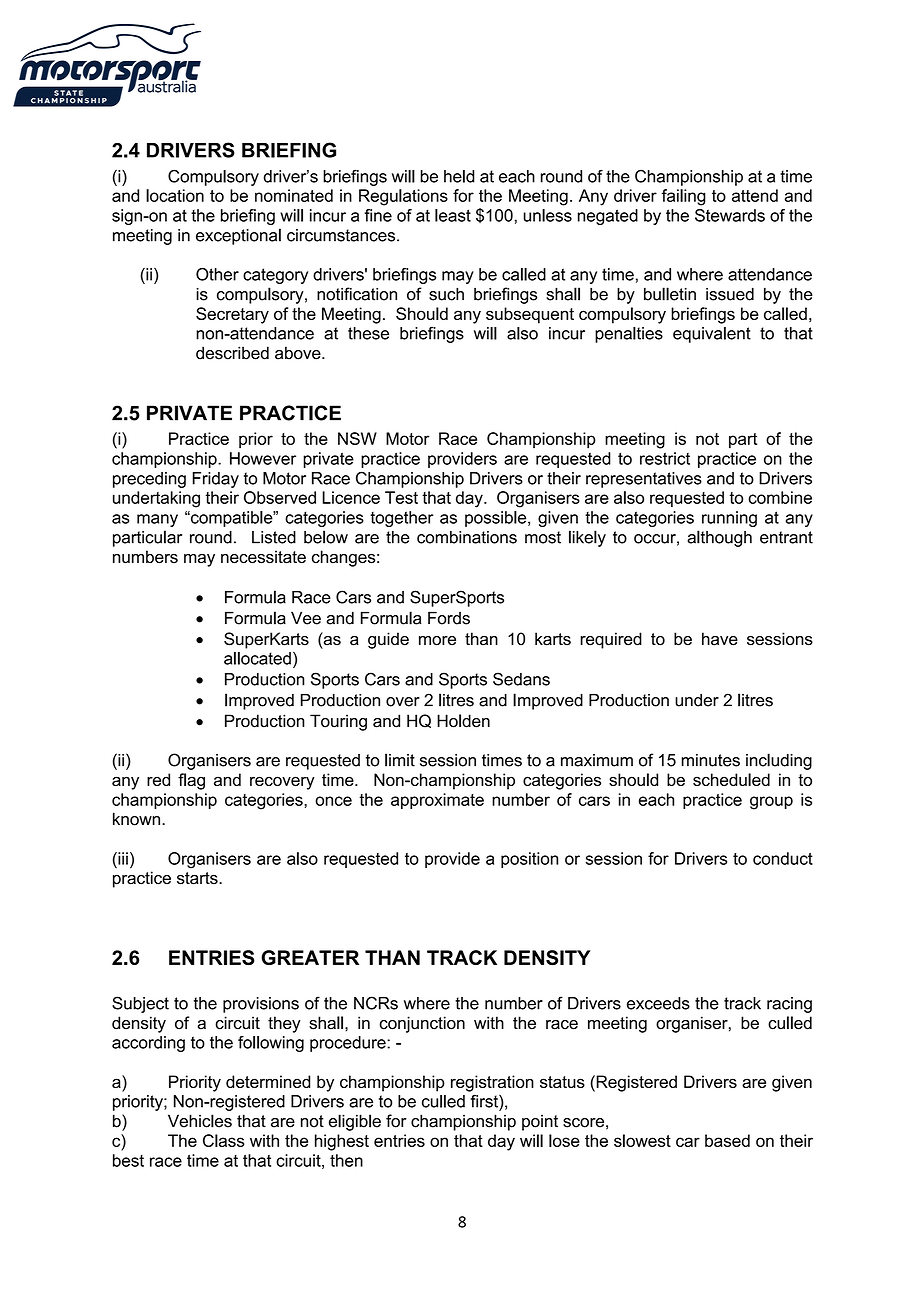 Image resolution: width=924 pixels, height=1308 pixels. What do you see at coordinates (175, 195) in the image?
I see `location` at bounding box center [175, 195].
